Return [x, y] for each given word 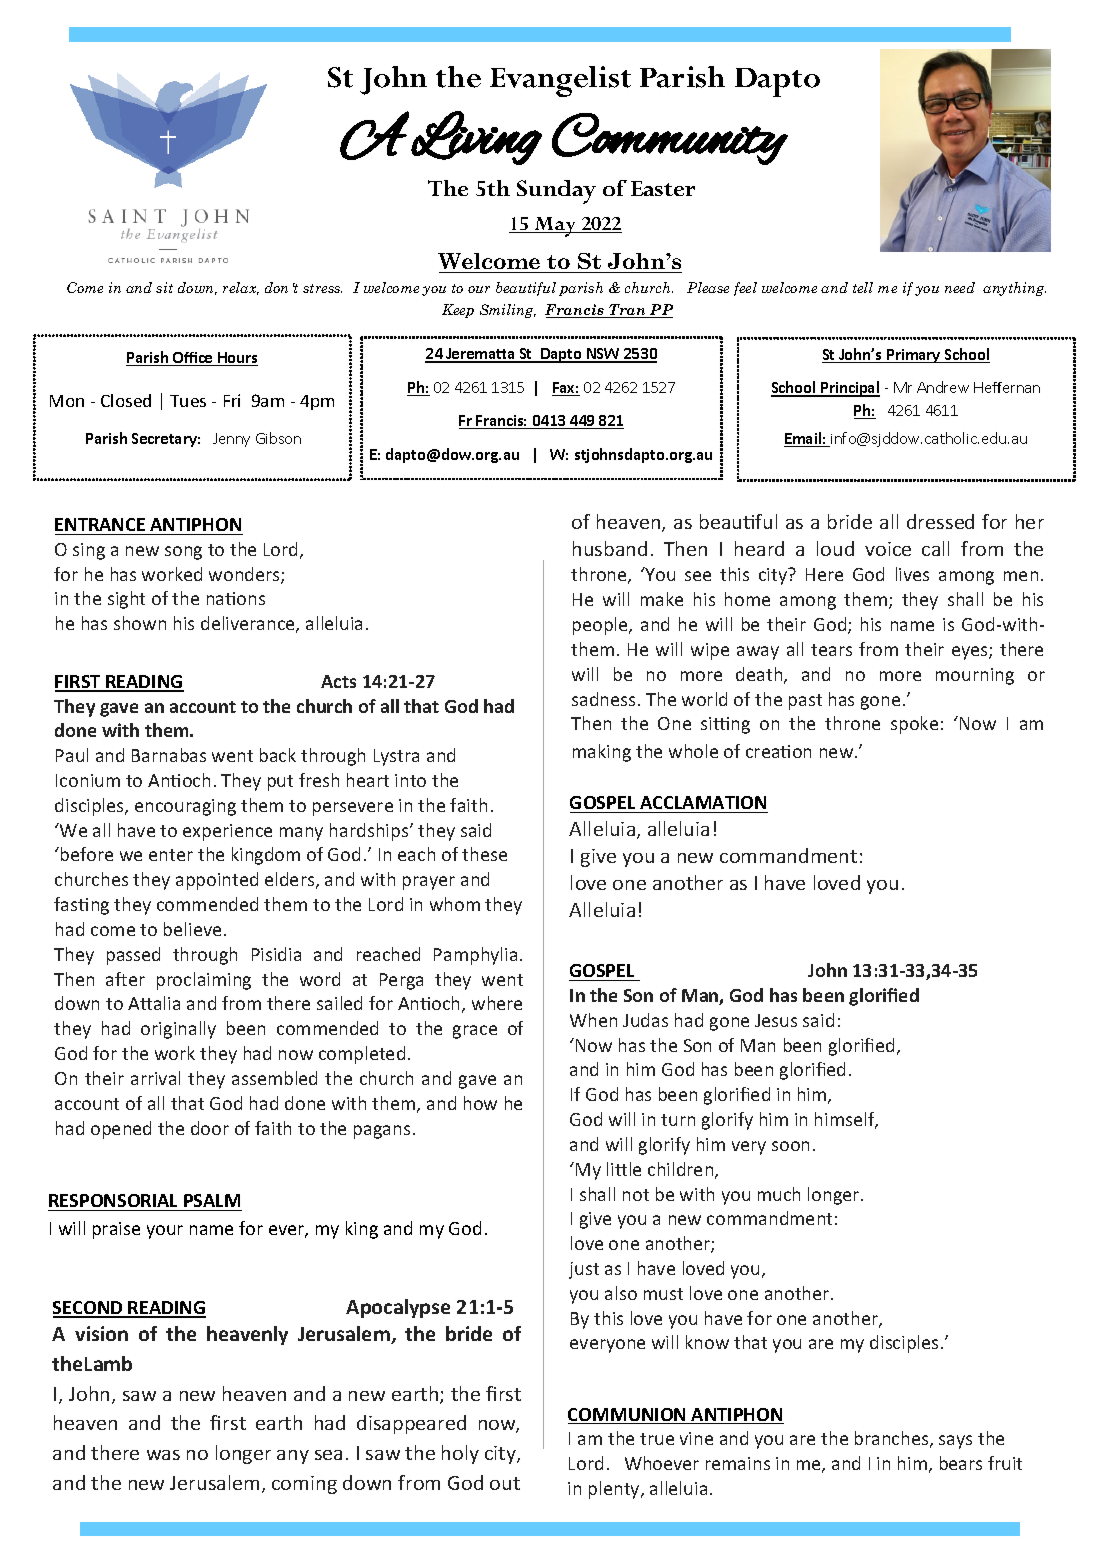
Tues [188, 401]
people [601, 626]
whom [455, 904]
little [624, 1169]
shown [140, 623]
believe [192, 929]
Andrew [943, 387]
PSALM [212, 1200]
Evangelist [560, 81]
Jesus [776, 1020]
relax [241, 288]
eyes [971, 653]
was [163, 1455]
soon [790, 1146]
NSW [603, 355]
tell [863, 287]
